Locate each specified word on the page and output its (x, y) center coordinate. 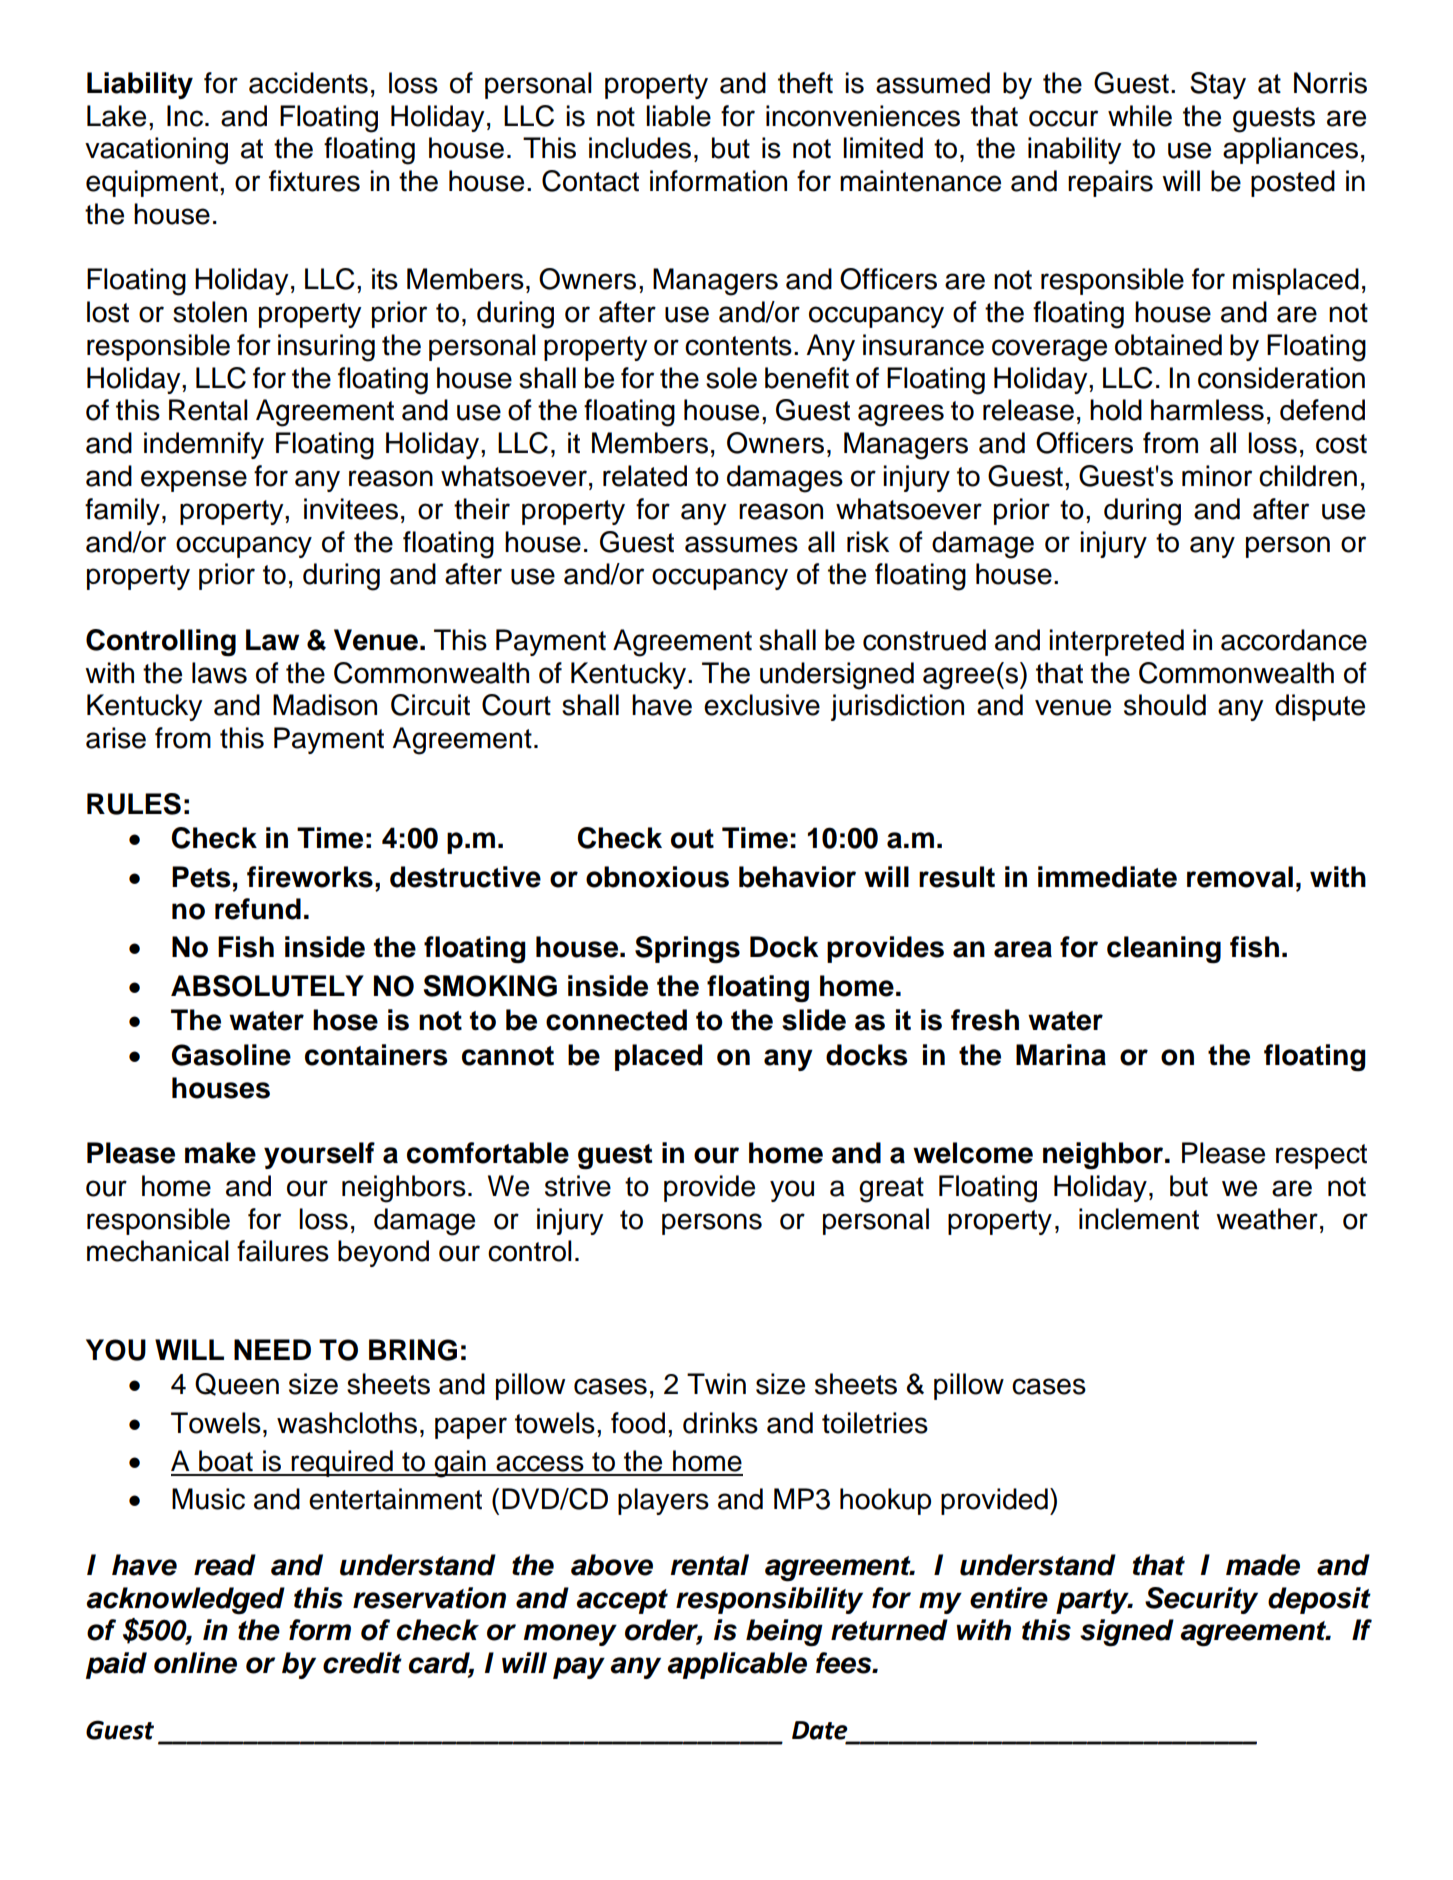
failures (283, 1251)
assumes (741, 544)
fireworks (310, 877)
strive (578, 1186)
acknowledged (185, 1601)
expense (194, 481)
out (692, 839)
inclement (1139, 1219)
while (1140, 116)
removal (1240, 877)
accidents (308, 83)
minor (1217, 476)
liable (678, 116)
